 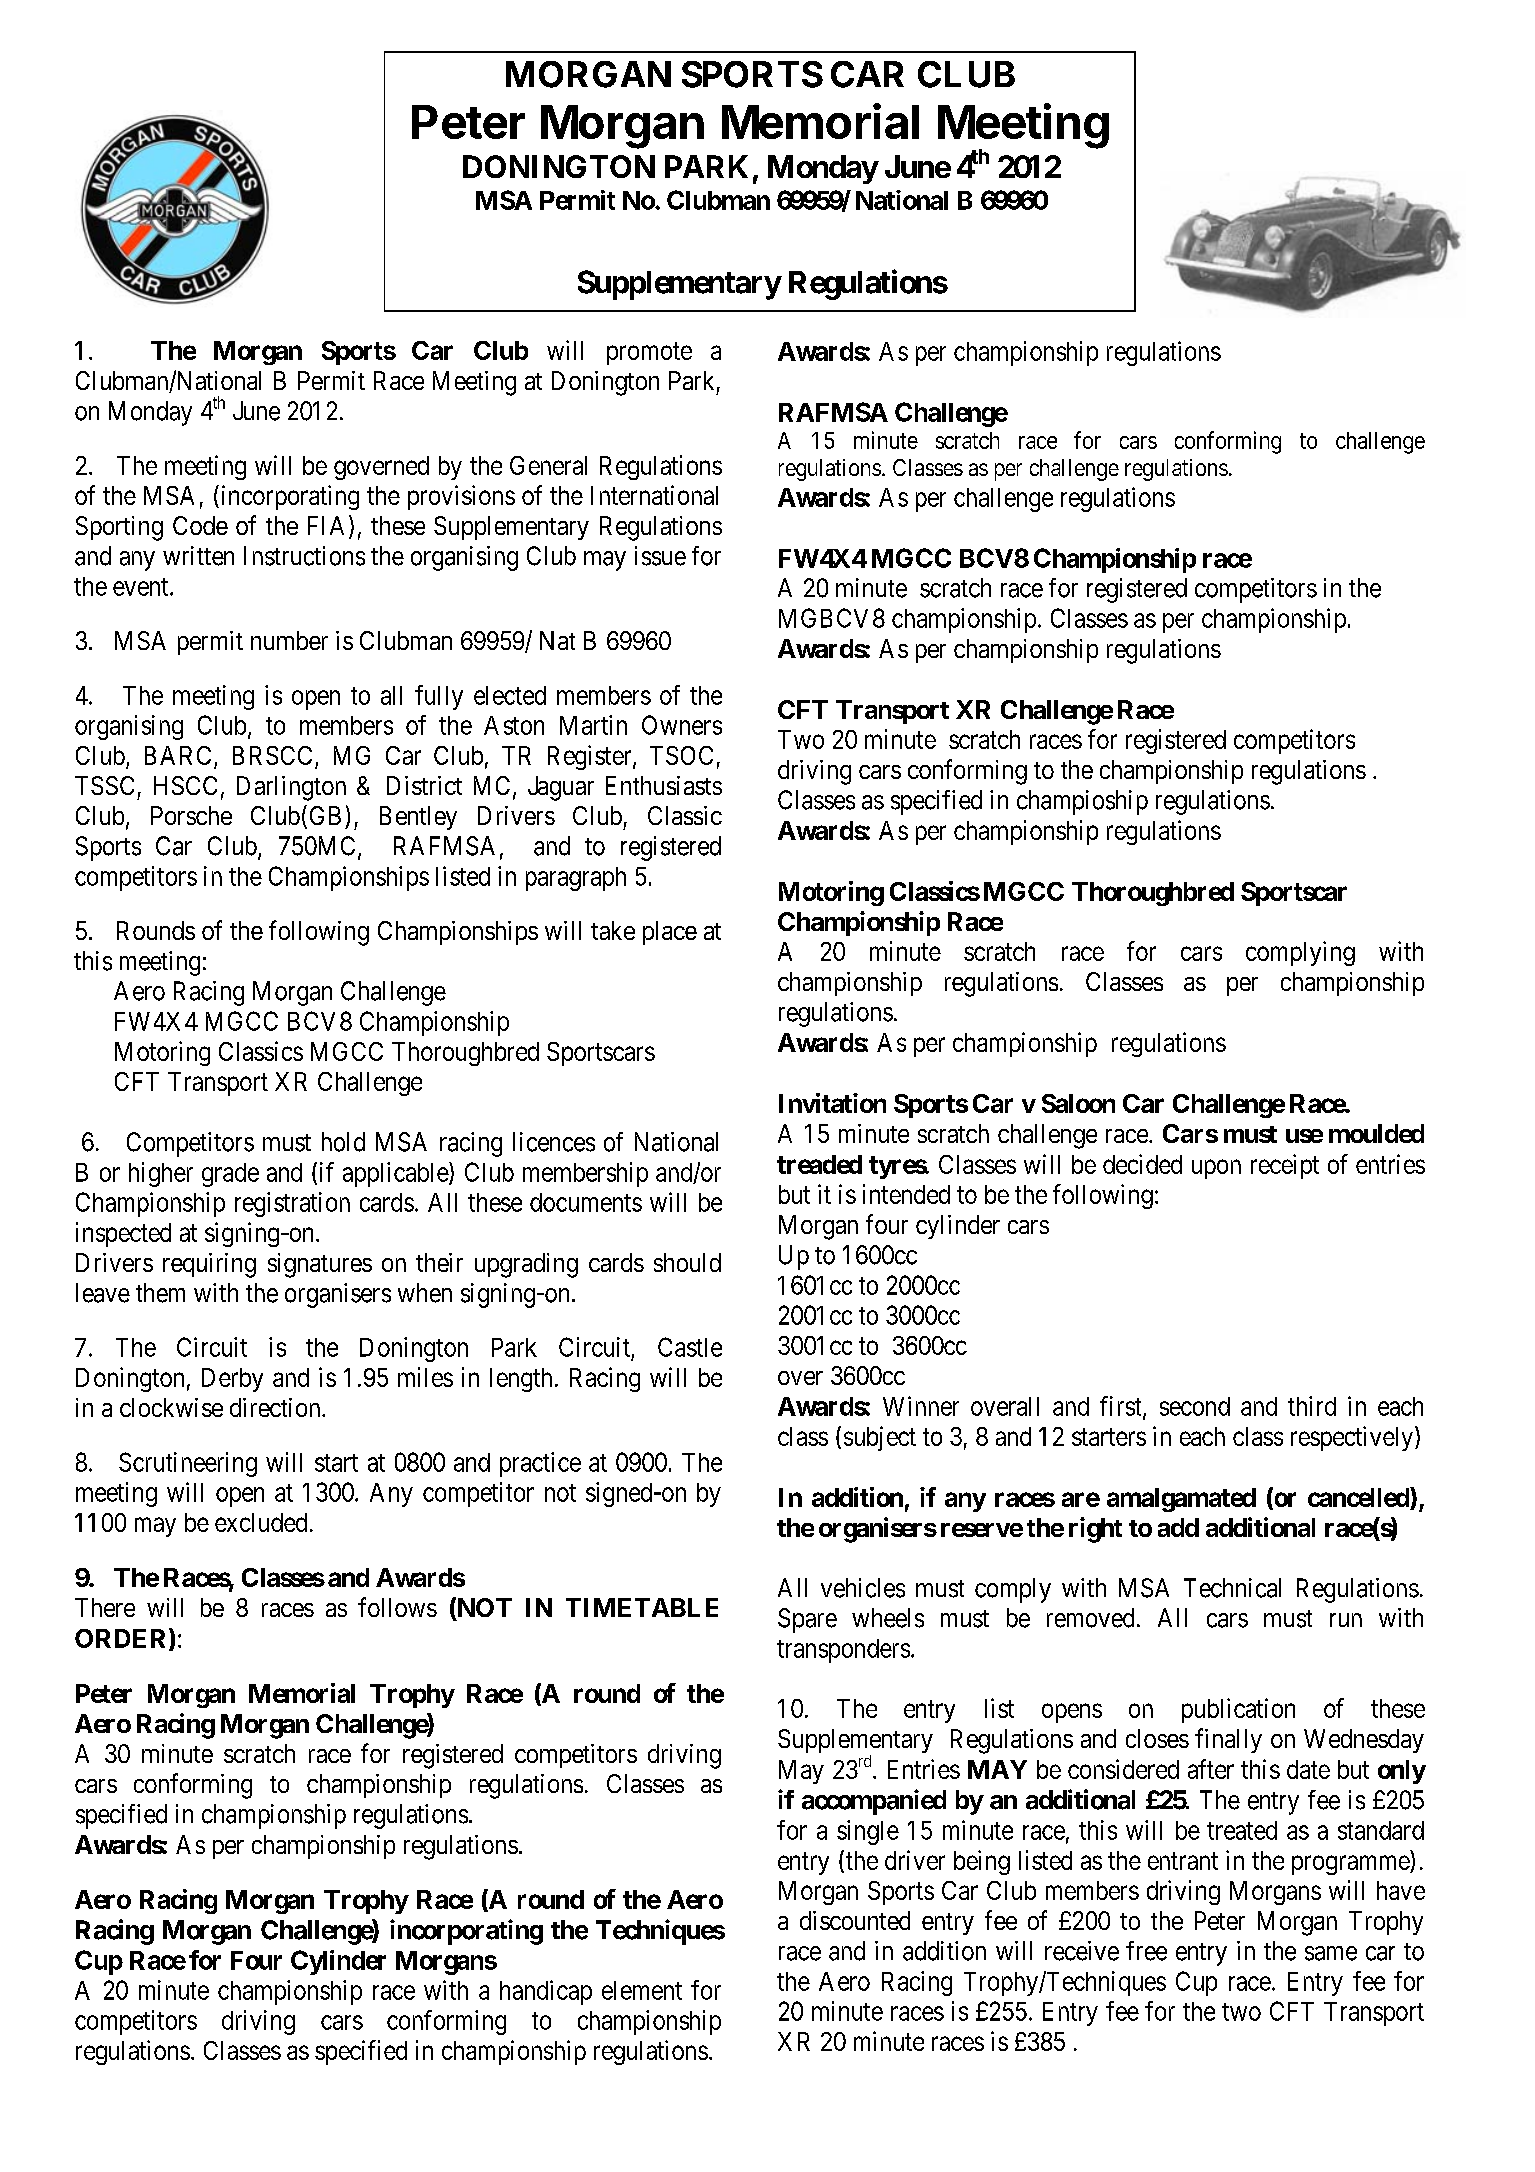 I want to click on should, so click(x=687, y=1262).
